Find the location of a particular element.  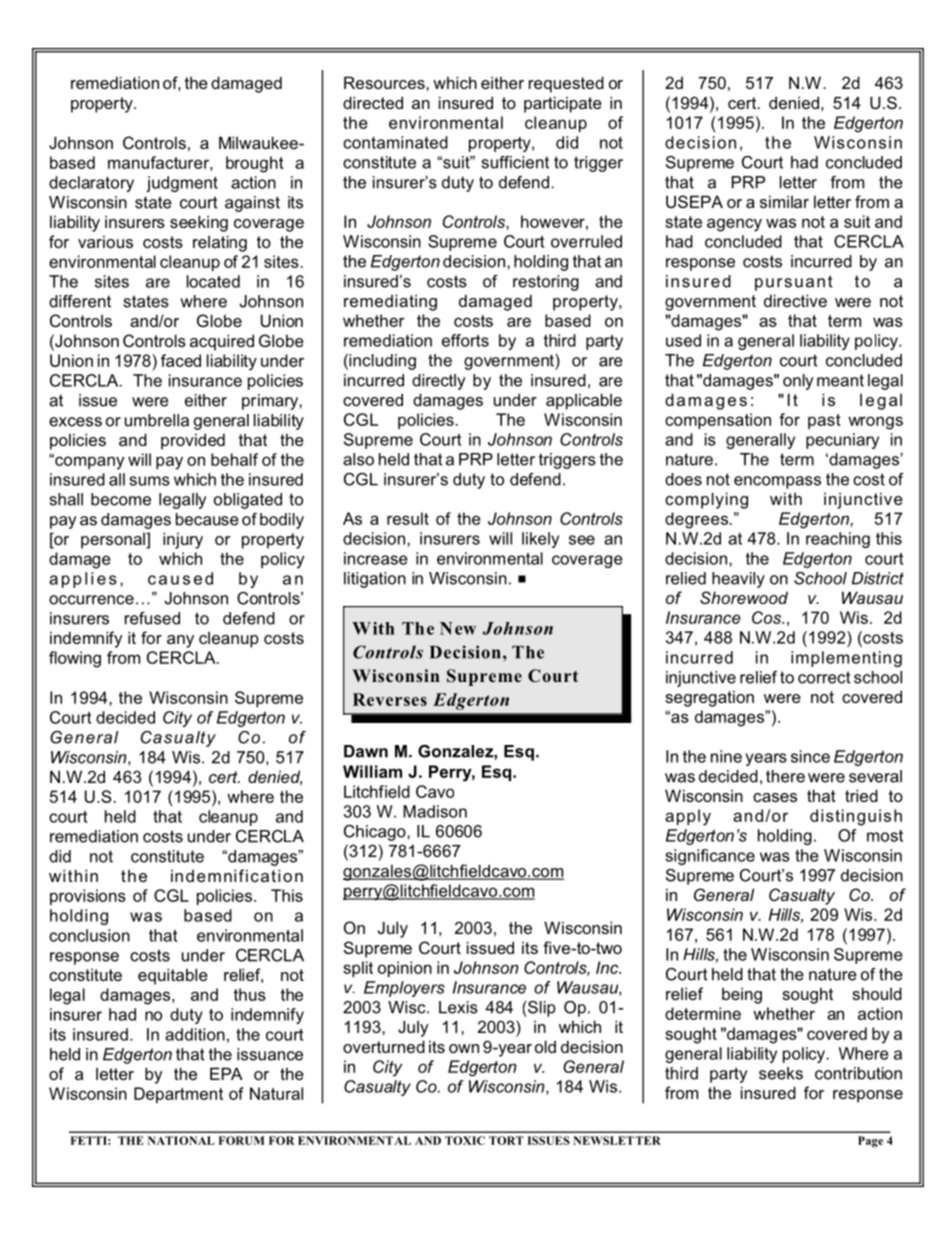

result is located at coordinates (408, 518).
